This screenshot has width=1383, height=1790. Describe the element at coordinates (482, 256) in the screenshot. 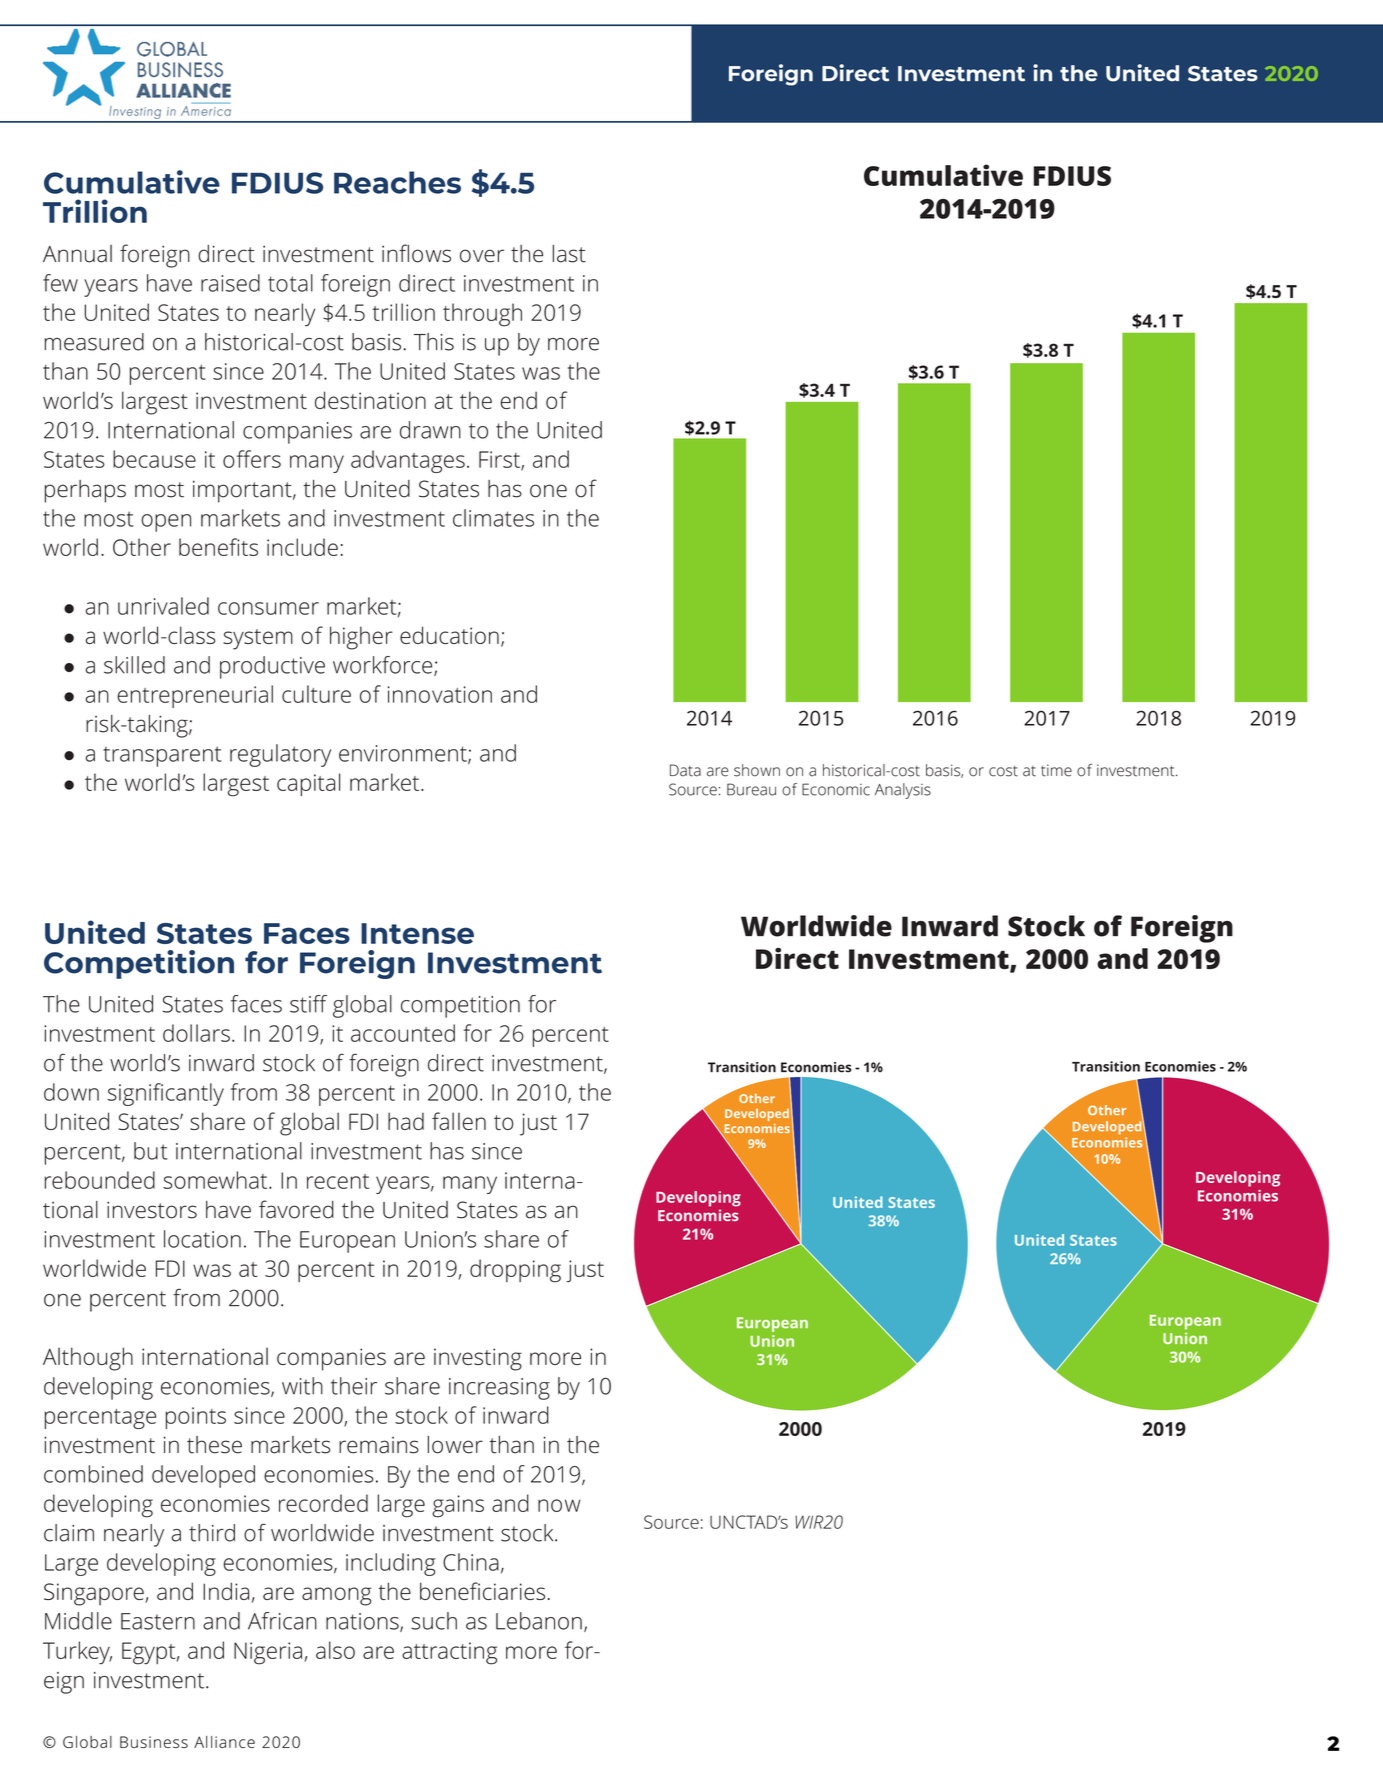

I see `over` at that location.
